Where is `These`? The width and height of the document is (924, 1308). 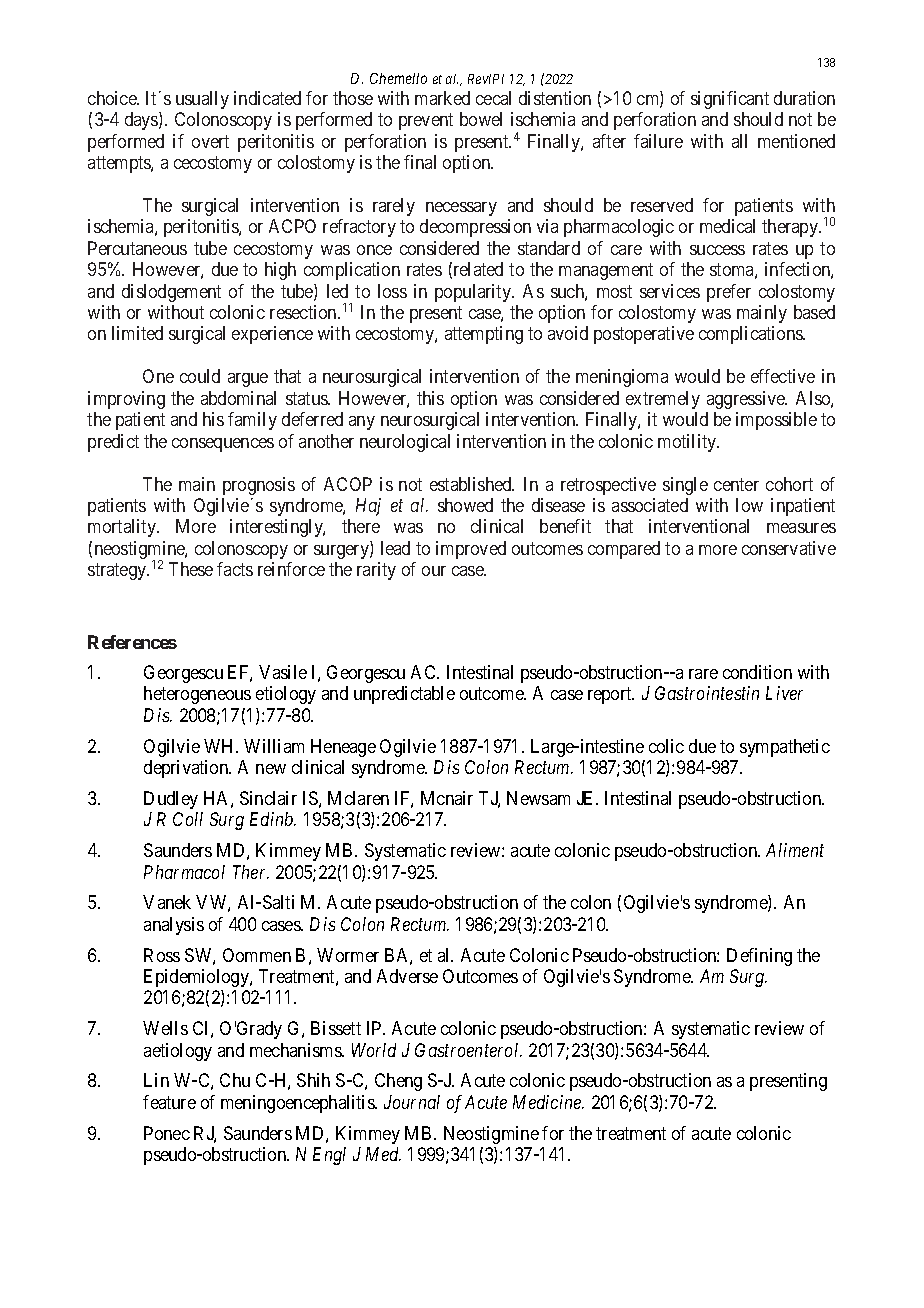
These is located at coordinates (191, 569).
